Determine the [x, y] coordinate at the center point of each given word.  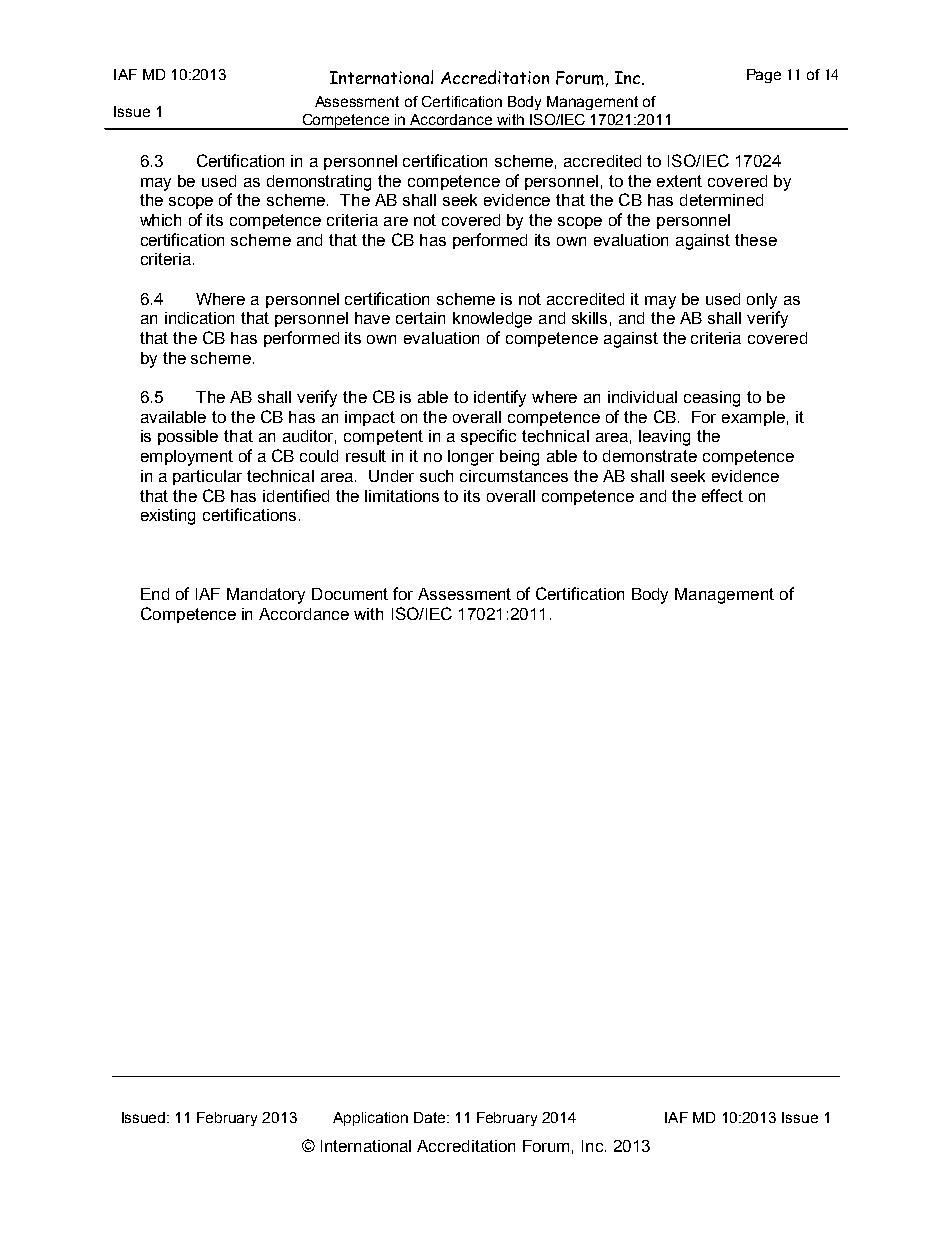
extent [679, 181]
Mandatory [266, 596]
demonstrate [650, 456]
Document [350, 594]
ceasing [712, 399]
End [155, 594]
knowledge [492, 320]
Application [370, 1119]
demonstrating [319, 183]
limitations [402, 496]
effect [722, 495]
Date [431, 1117]
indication [199, 318]
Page [764, 76]
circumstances [514, 476]
